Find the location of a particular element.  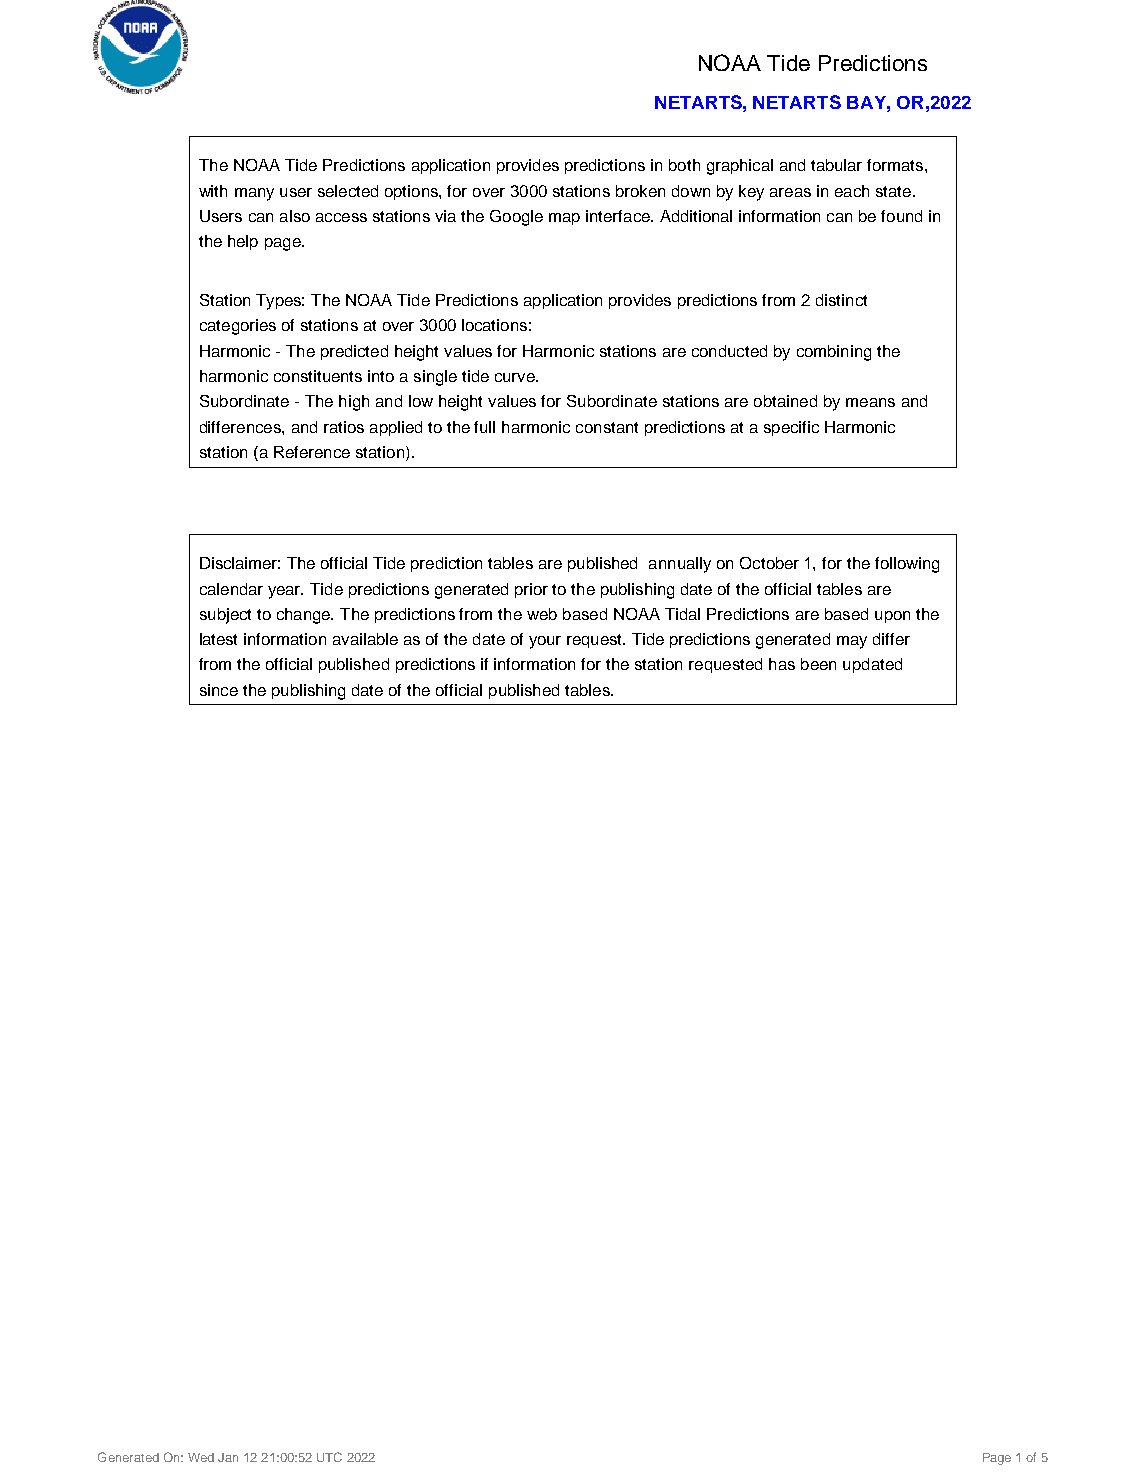

Wed is located at coordinates (201, 1457).
